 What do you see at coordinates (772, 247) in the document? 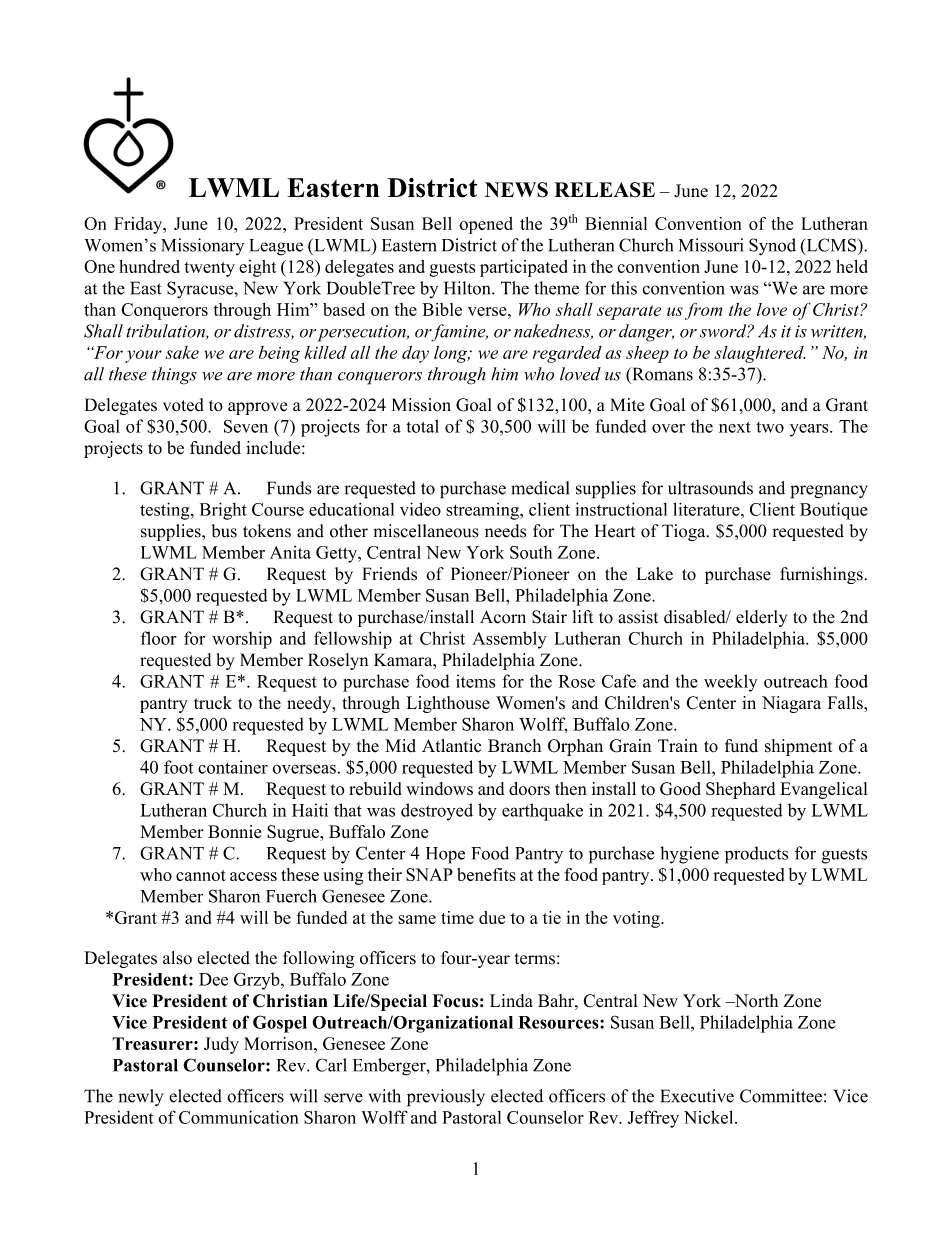
I see `Synod` at bounding box center [772, 247].
